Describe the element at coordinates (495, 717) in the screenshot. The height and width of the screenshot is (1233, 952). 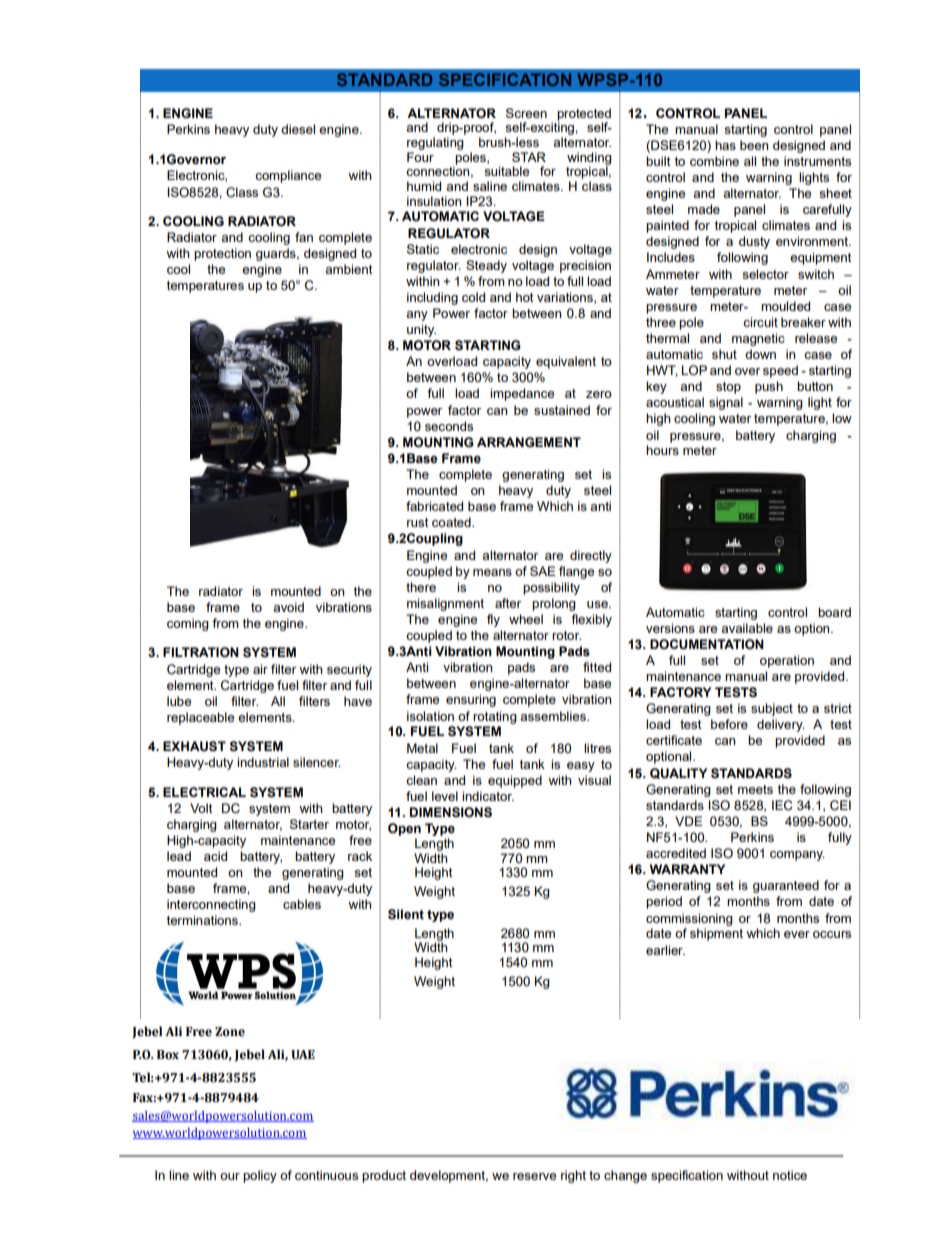
I see `rotating` at that location.
